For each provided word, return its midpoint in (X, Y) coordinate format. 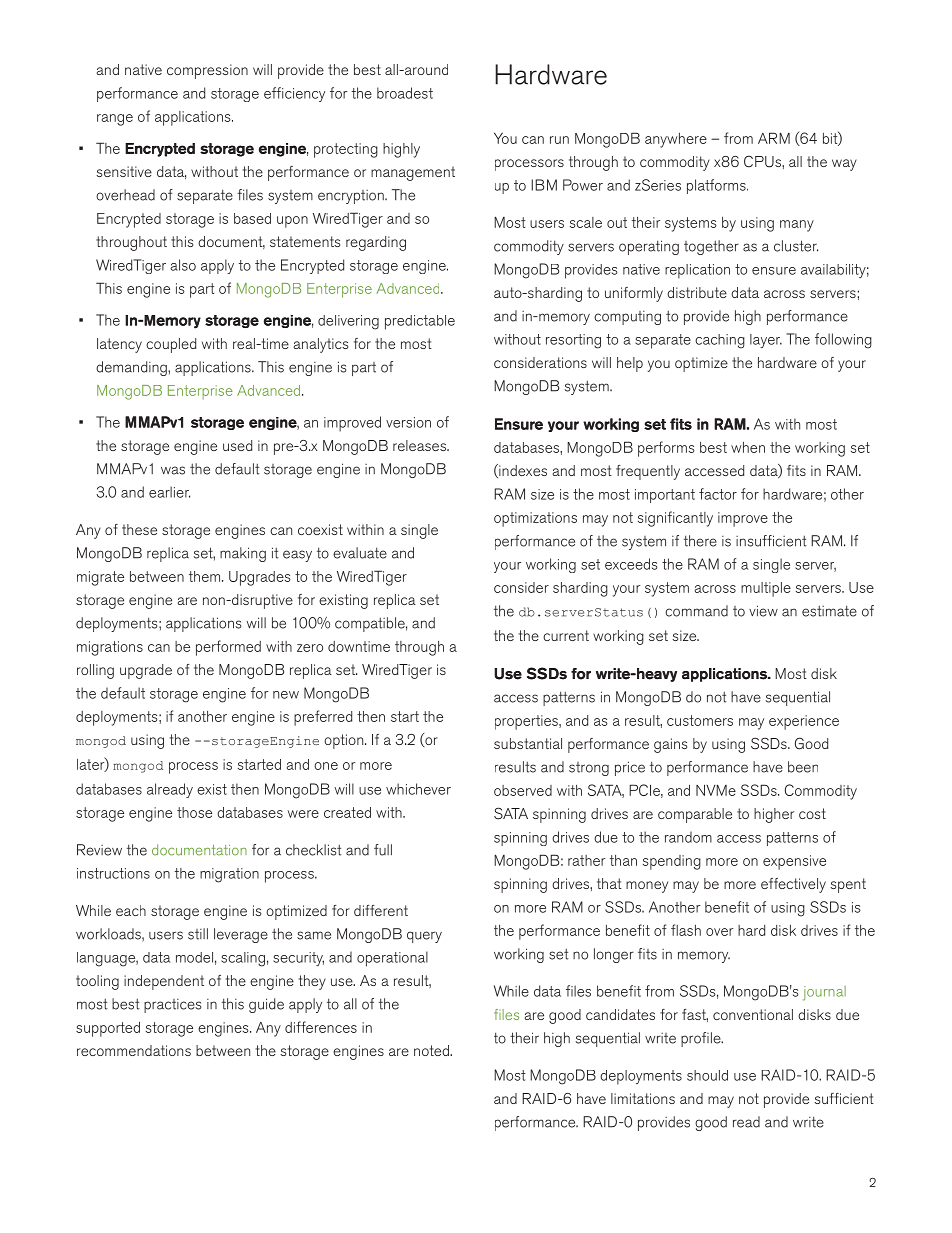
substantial (528, 743)
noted (432, 1050)
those (194, 812)
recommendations (134, 1050)
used (237, 445)
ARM (774, 138)
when (748, 447)
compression (207, 71)
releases (420, 445)
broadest (405, 93)
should (707, 1075)
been (803, 767)
